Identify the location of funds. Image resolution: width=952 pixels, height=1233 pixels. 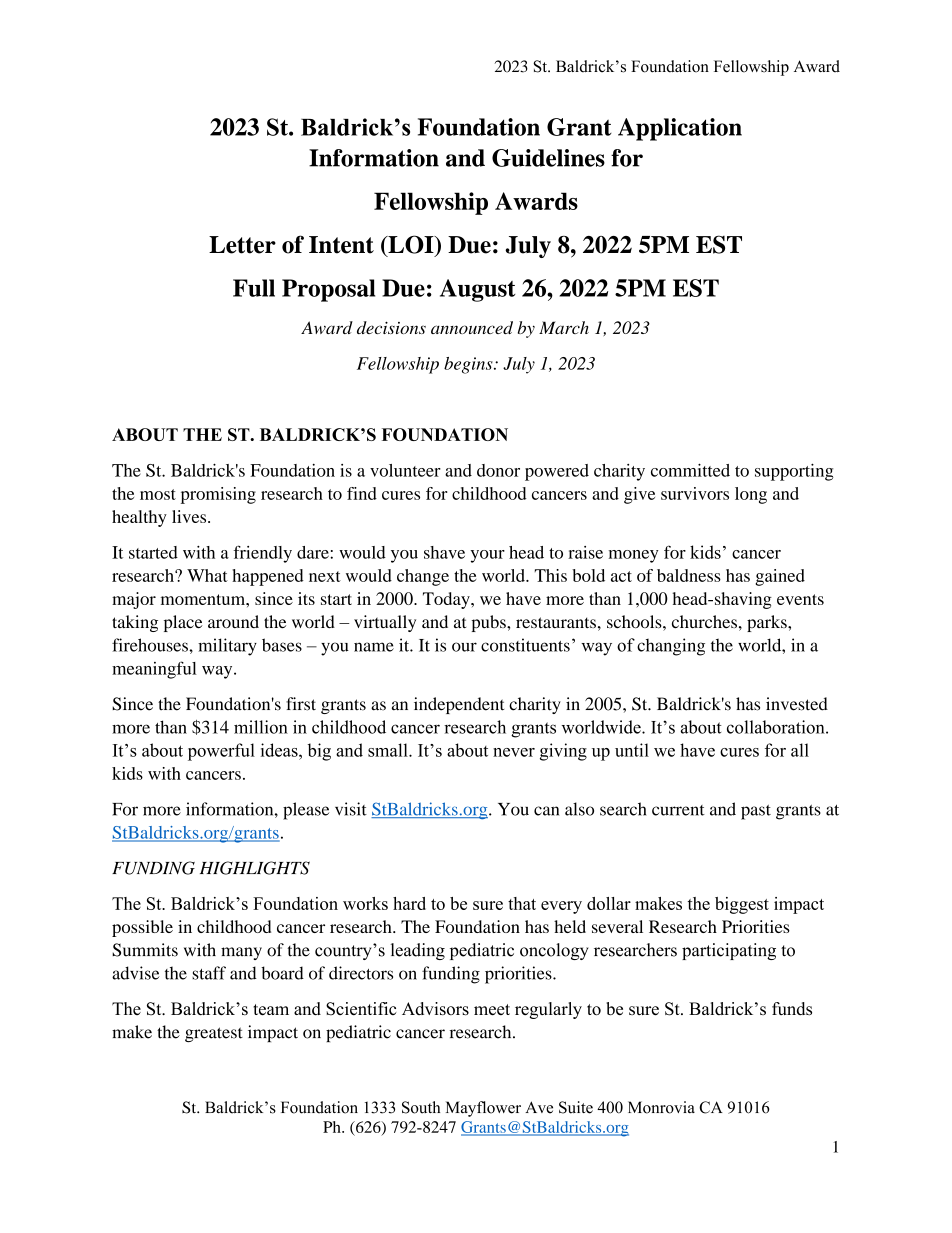
(792, 1009).
